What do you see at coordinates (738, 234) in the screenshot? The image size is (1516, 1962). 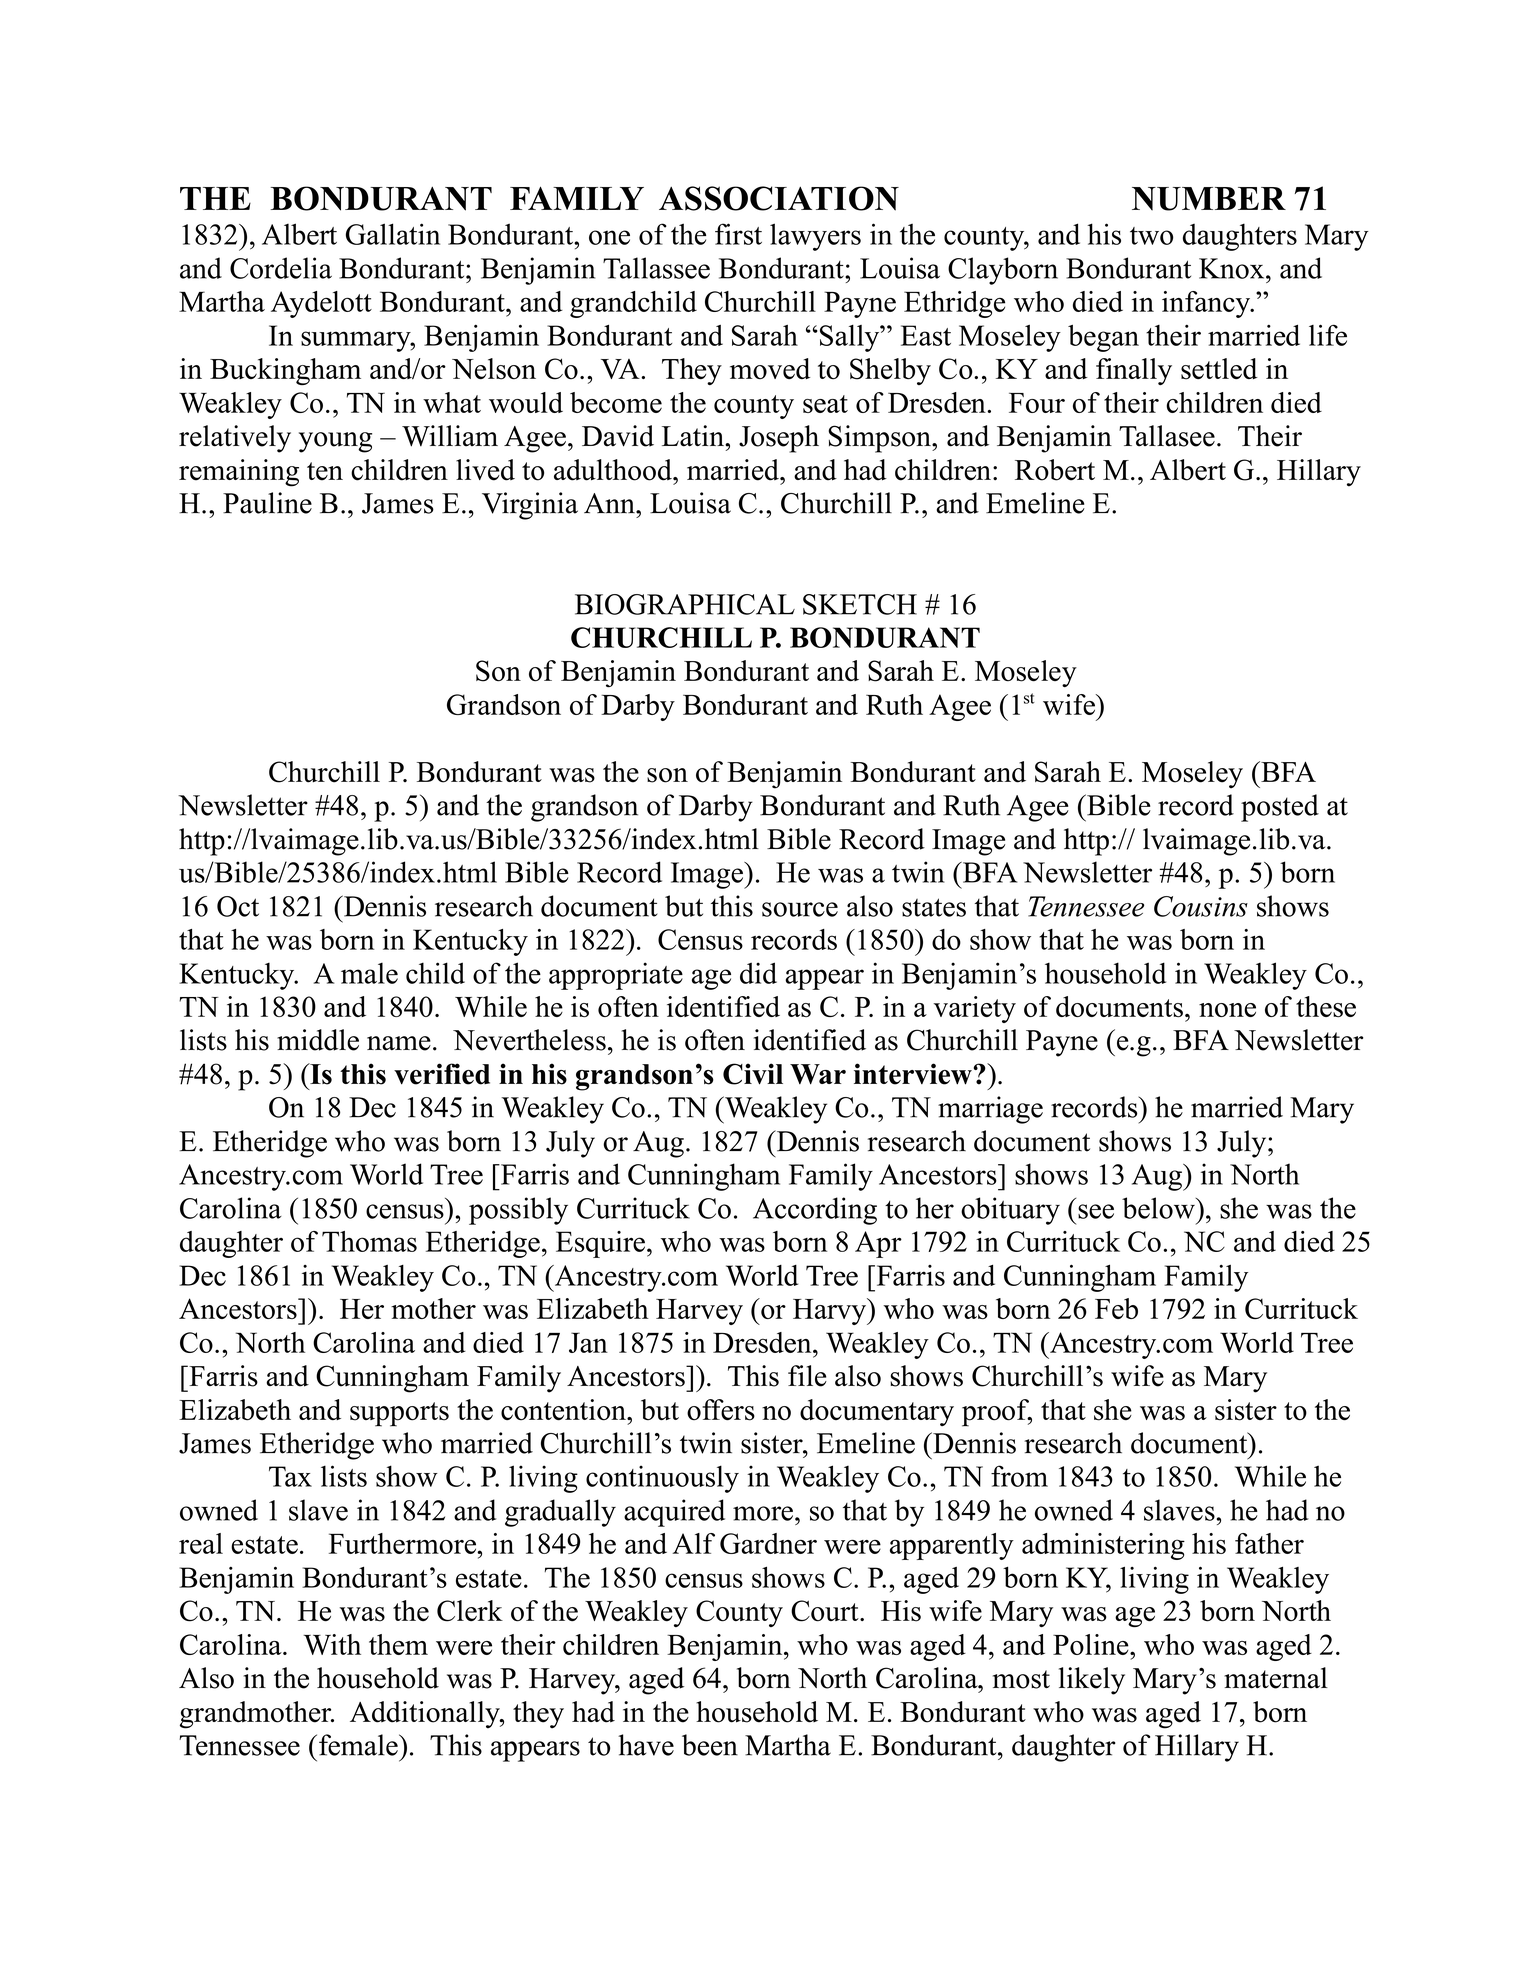 I see `first` at bounding box center [738, 234].
